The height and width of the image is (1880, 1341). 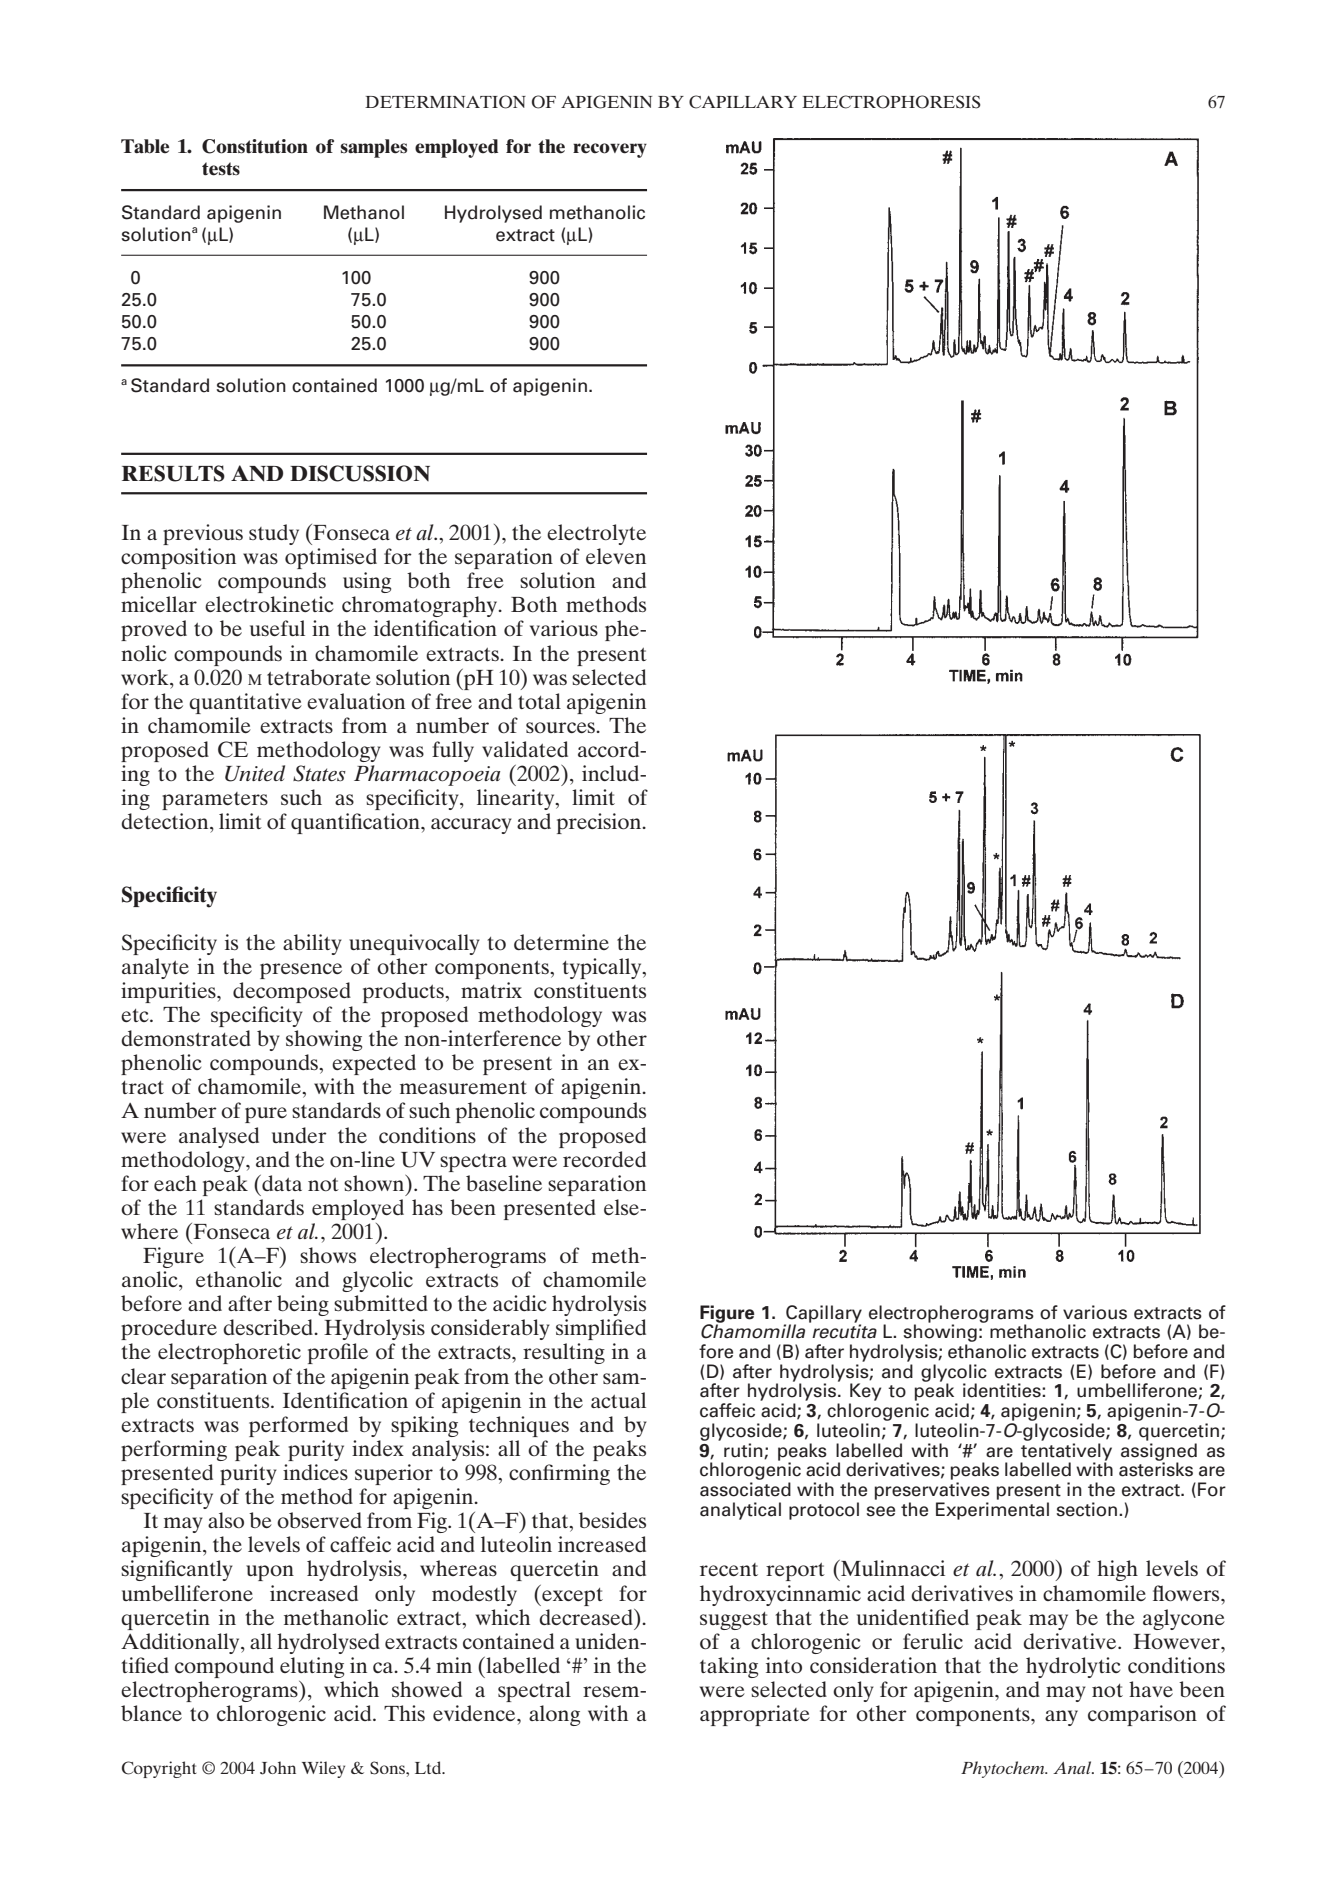 What do you see at coordinates (603, 968) in the image?
I see `typically` at bounding box center [603, 968].
